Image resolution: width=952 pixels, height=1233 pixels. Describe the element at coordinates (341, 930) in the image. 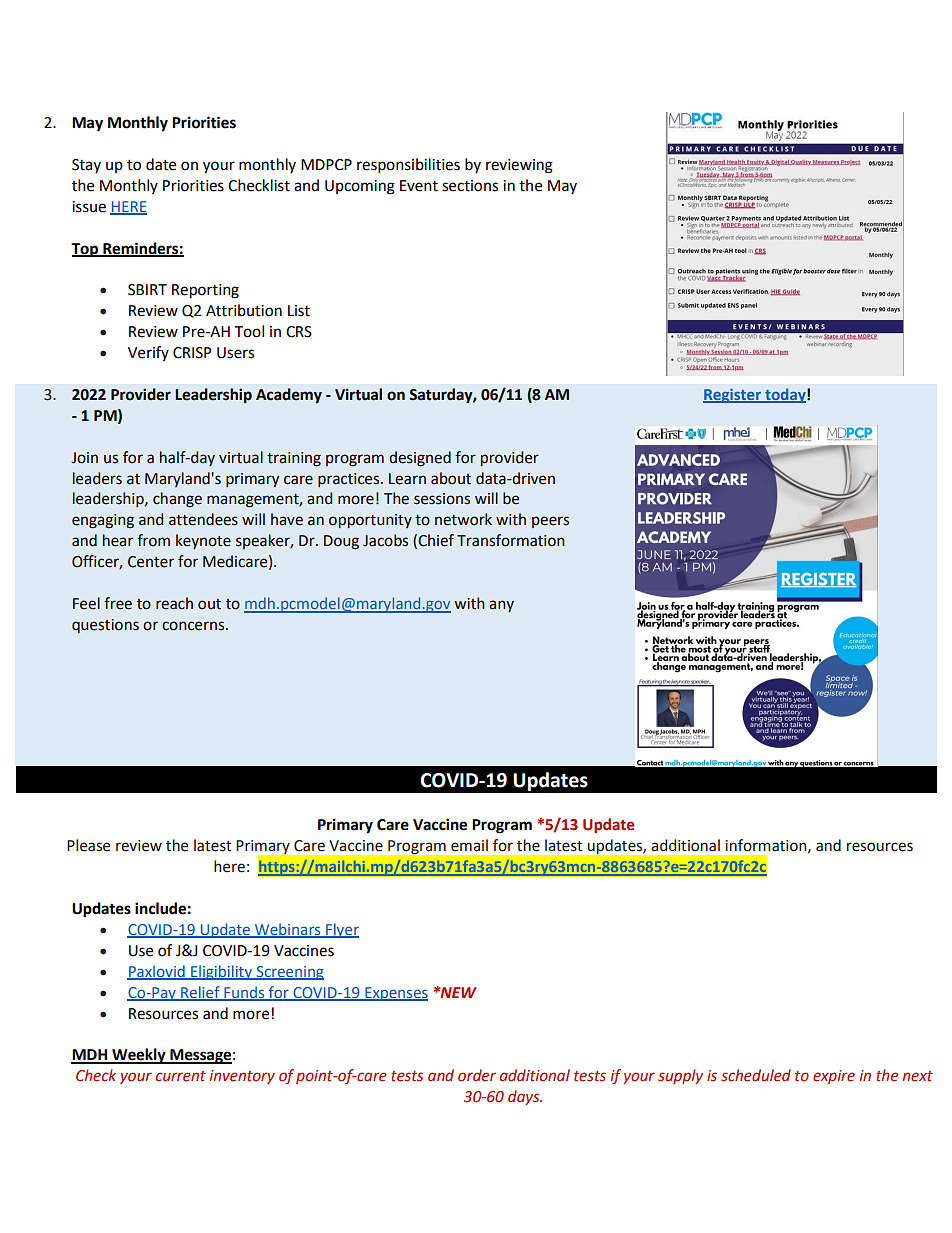

I see `Flyer` at that location.
